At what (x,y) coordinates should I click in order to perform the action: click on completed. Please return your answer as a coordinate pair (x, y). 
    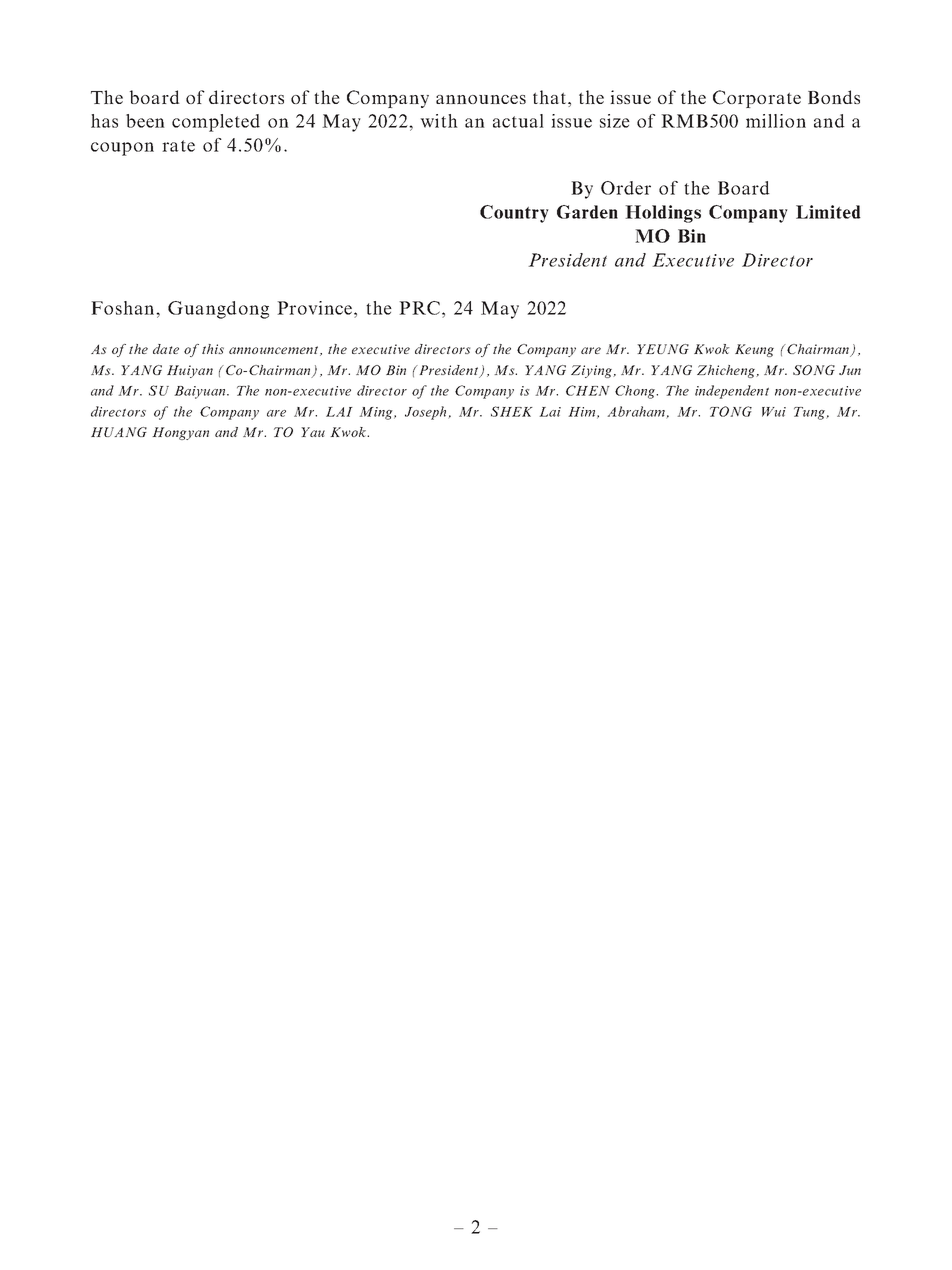
    Looking at the image, I should click on (216, 123).
